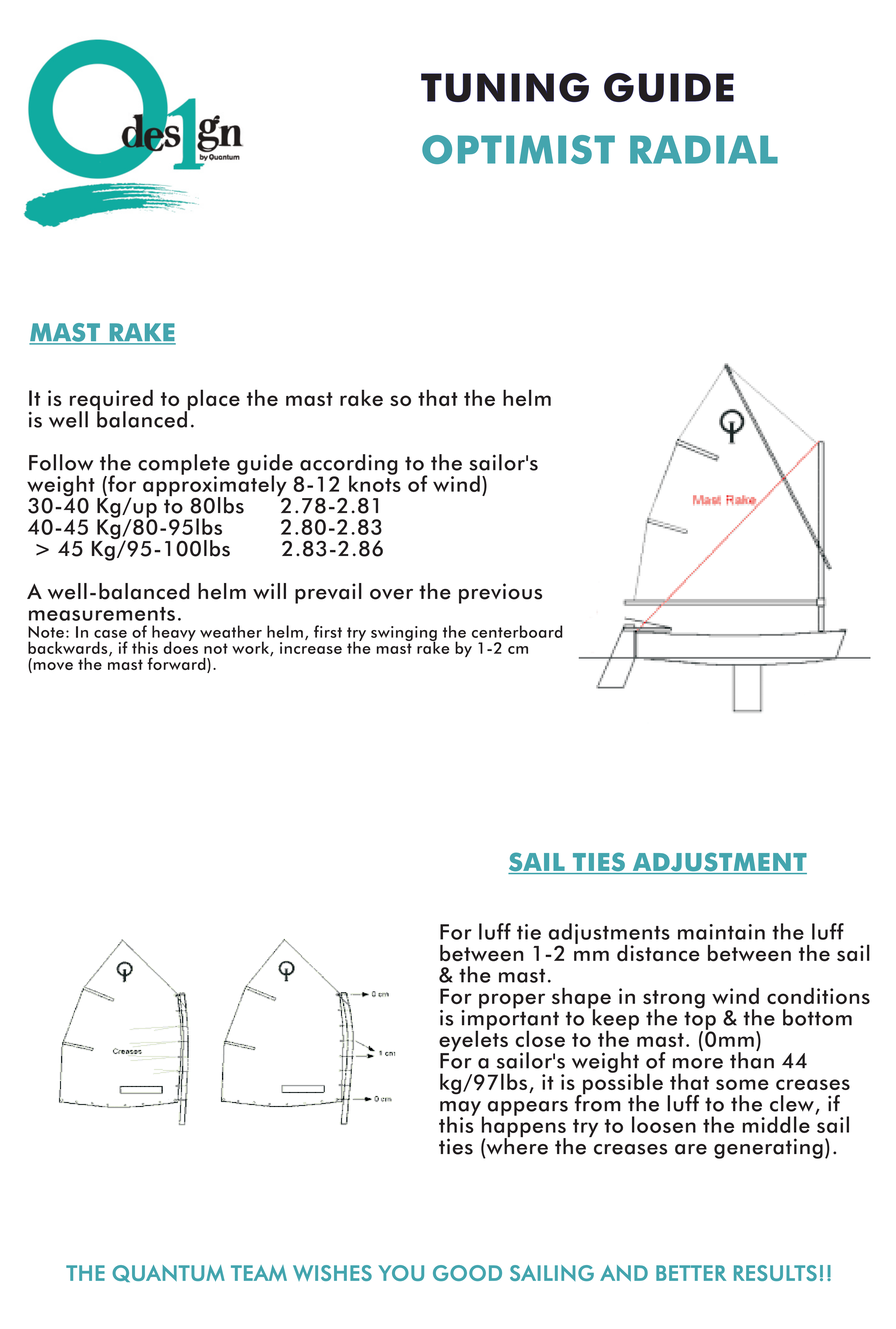 The image size is (896, 1329). Describe the element at coordinates (721, 932) in the document. I see `maintain` at that location.
